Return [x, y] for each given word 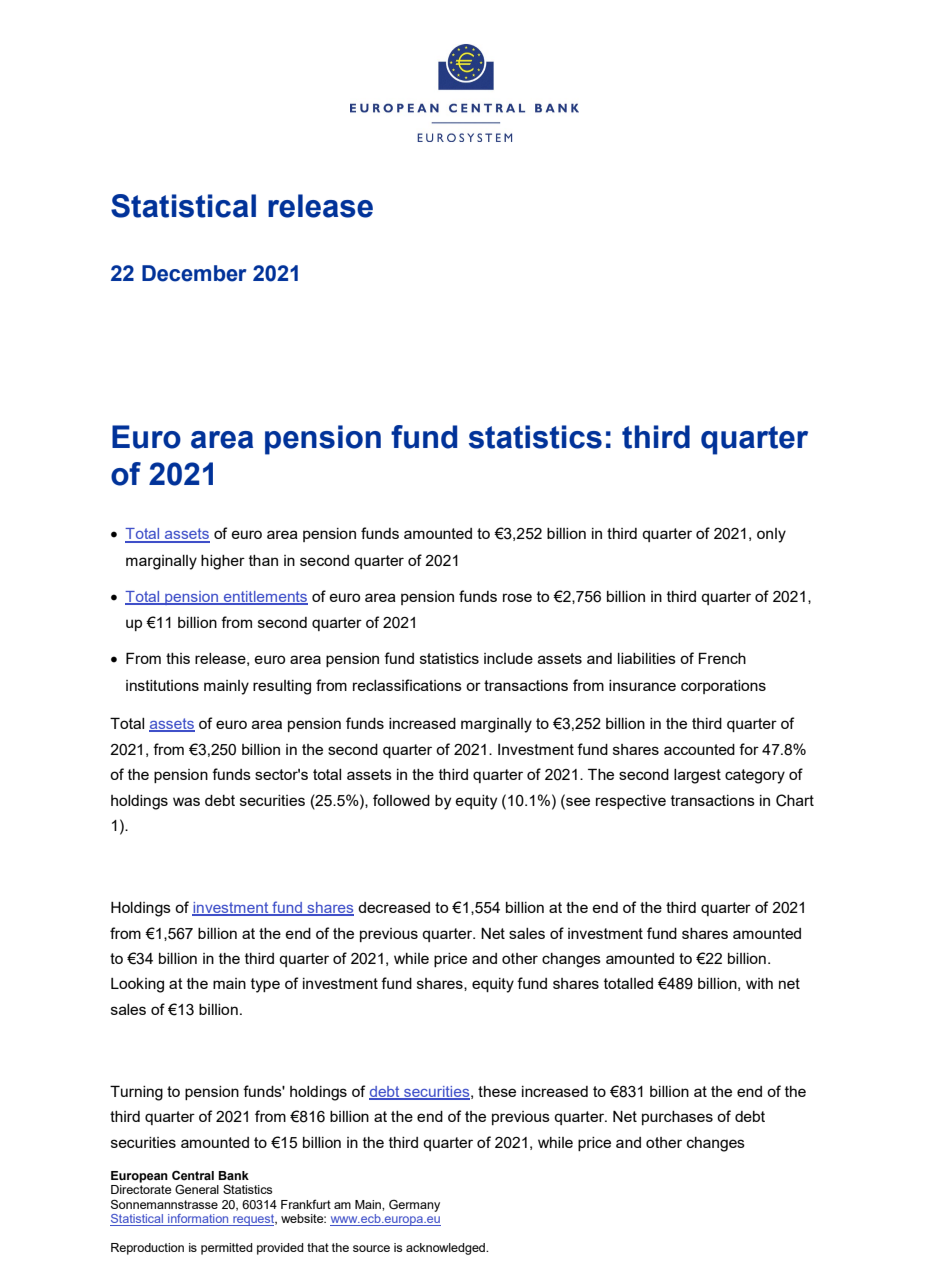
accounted [699, 749]
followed [401, 800]
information [198, 1220]
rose [517, 597]
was [186, 801]
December [194, 273]
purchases [677, 1118]
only [771, 535]
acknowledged [447, 1249]
